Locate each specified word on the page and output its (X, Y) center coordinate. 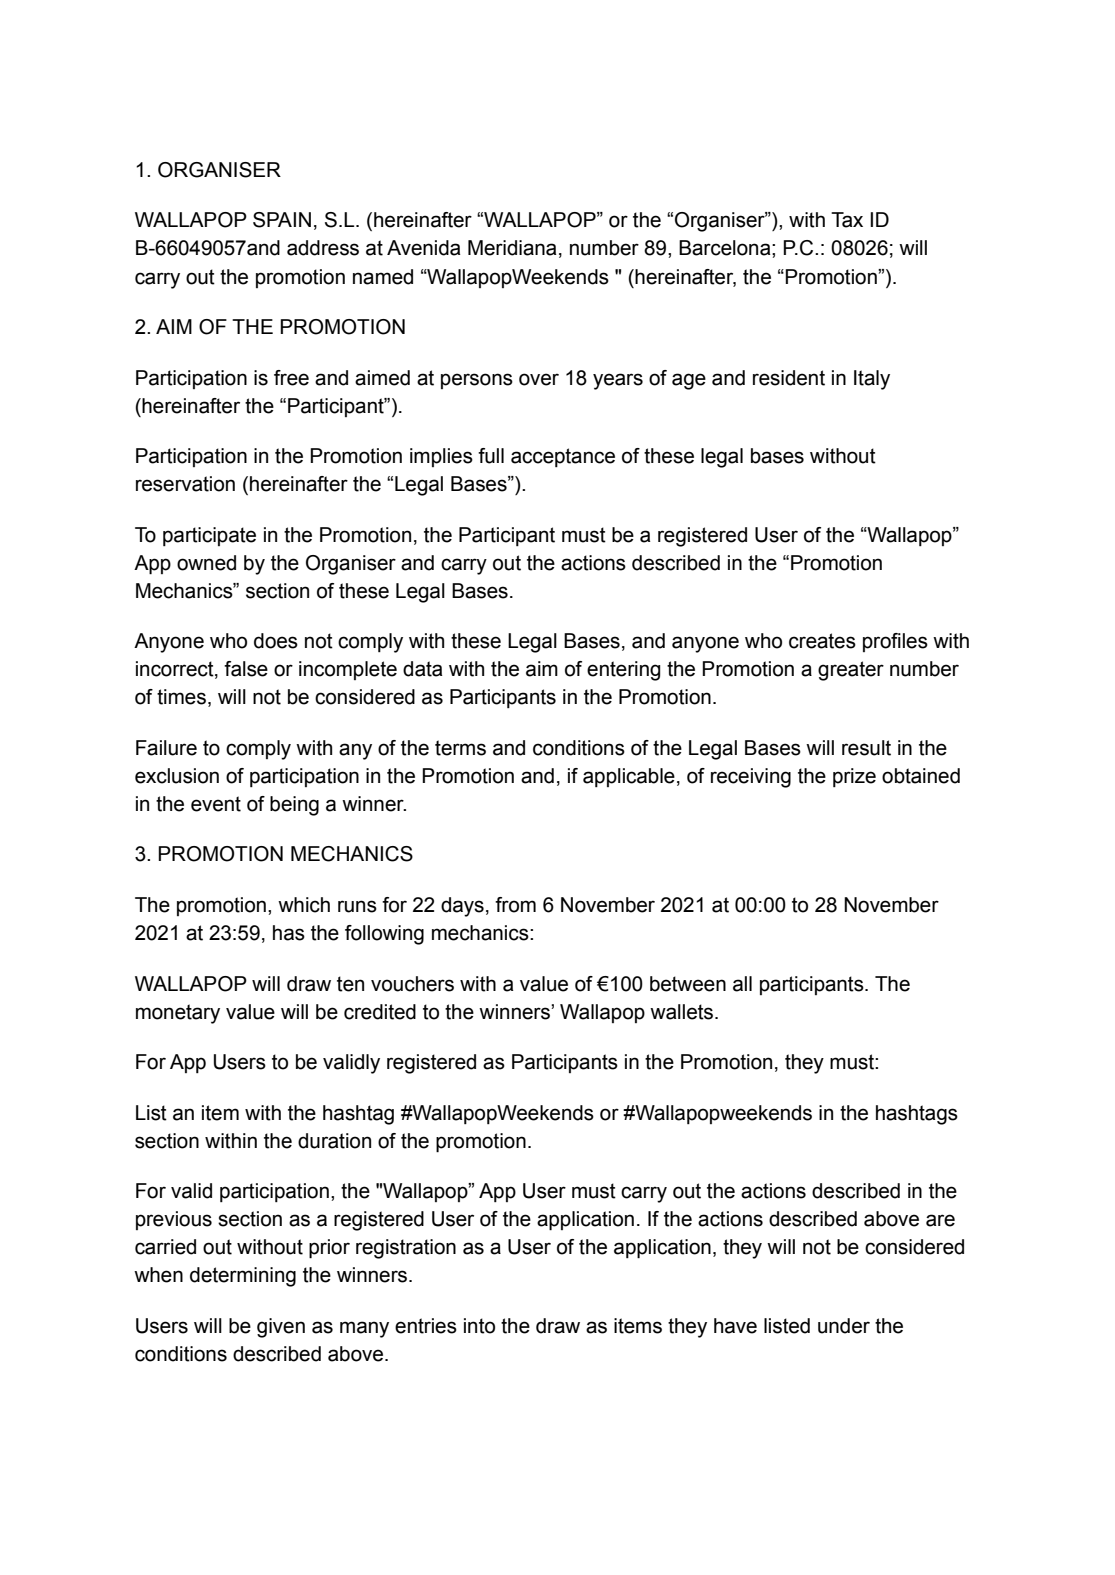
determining (243, 1277)
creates (822, 641)
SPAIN (282, 220)
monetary (178, 1014)
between (688, 984)
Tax (847, 220)
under (844, 1326)
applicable (629, 777)
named (383, 277)
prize (854, 777)
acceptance (563, 457)
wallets (681, 1012)
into (479, 1326)
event (216, 804)
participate (209, 536)
